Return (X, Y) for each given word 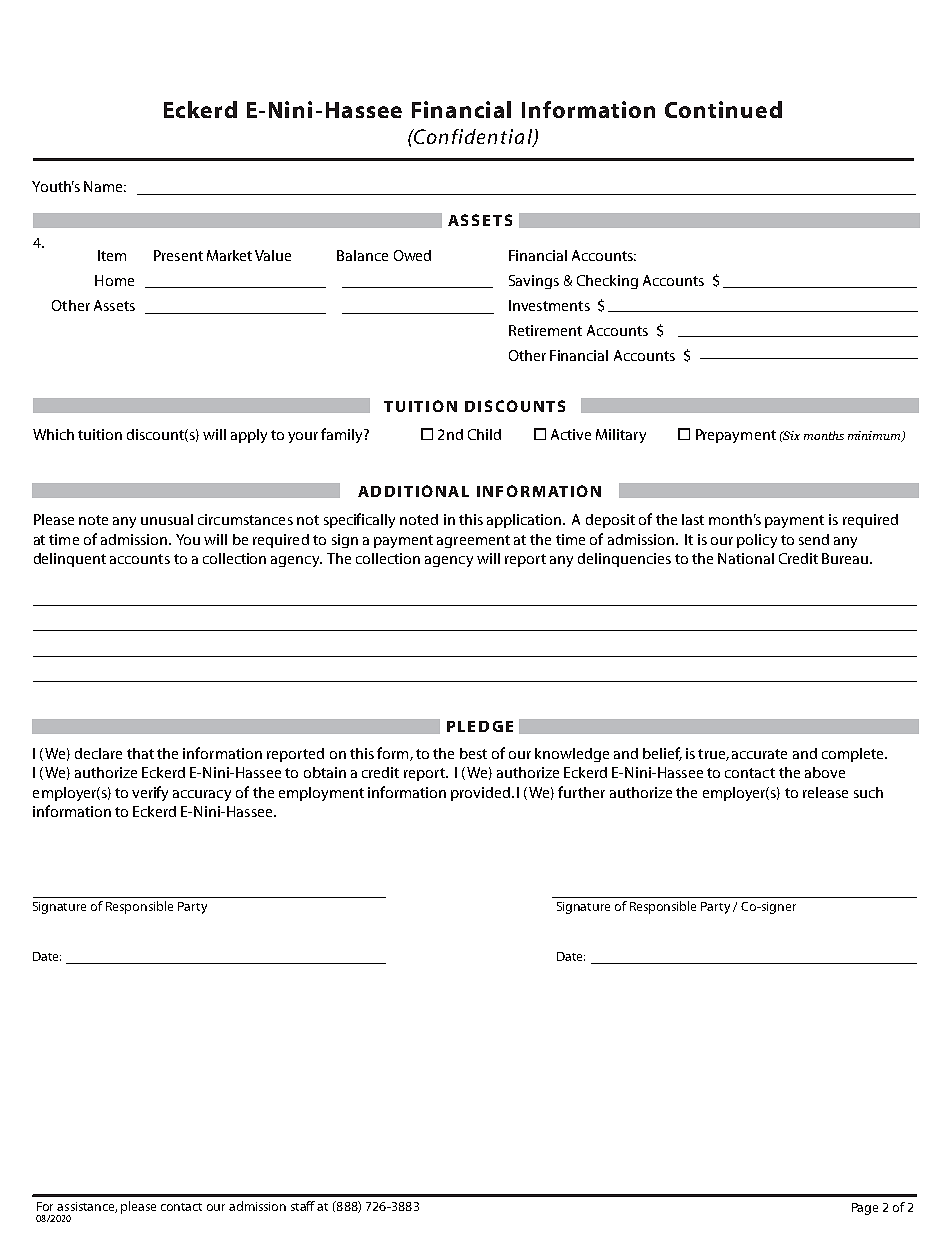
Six (791, 435)
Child (484, 434)
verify (150, 793)
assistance (87, 1207)
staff (304, 1206)
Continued (723, 109)
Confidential (473, 137)
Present (178, 255)
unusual (167, 519)
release (825, 792)
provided (482, 794)
